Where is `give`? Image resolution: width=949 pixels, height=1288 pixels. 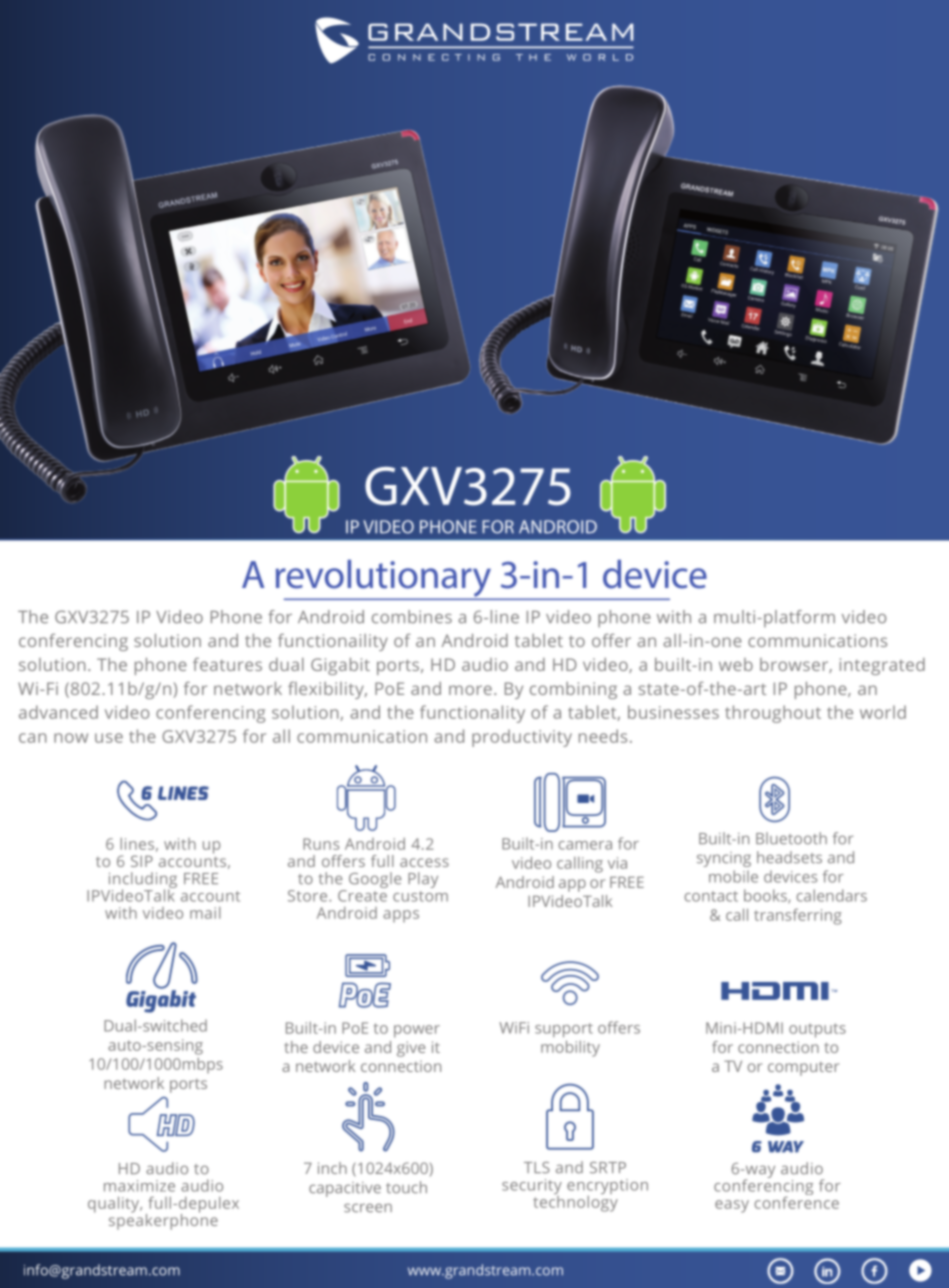
give is located at coordinates (411, 1049).
